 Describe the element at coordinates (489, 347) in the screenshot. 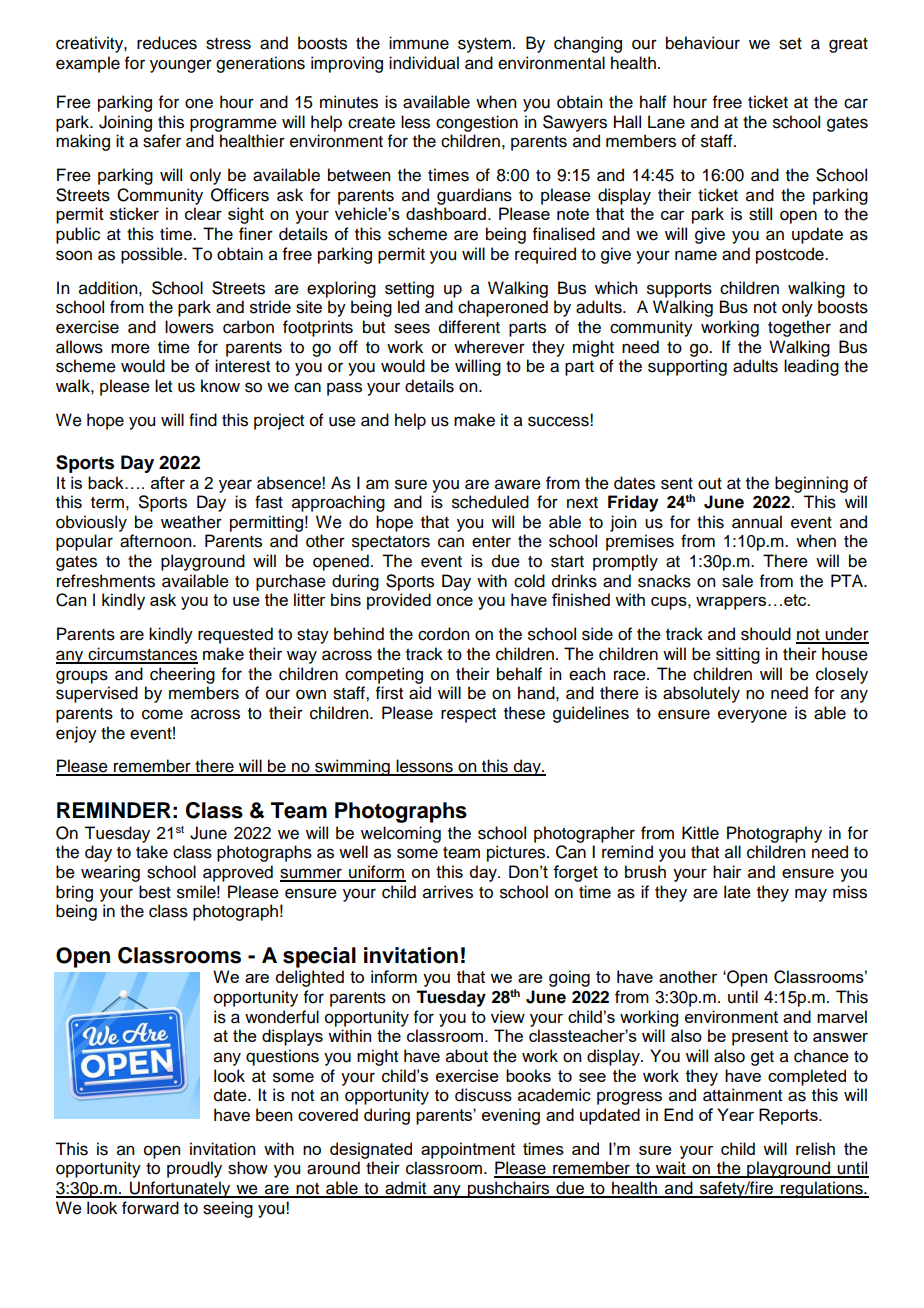

I see `wherever` at that location.
